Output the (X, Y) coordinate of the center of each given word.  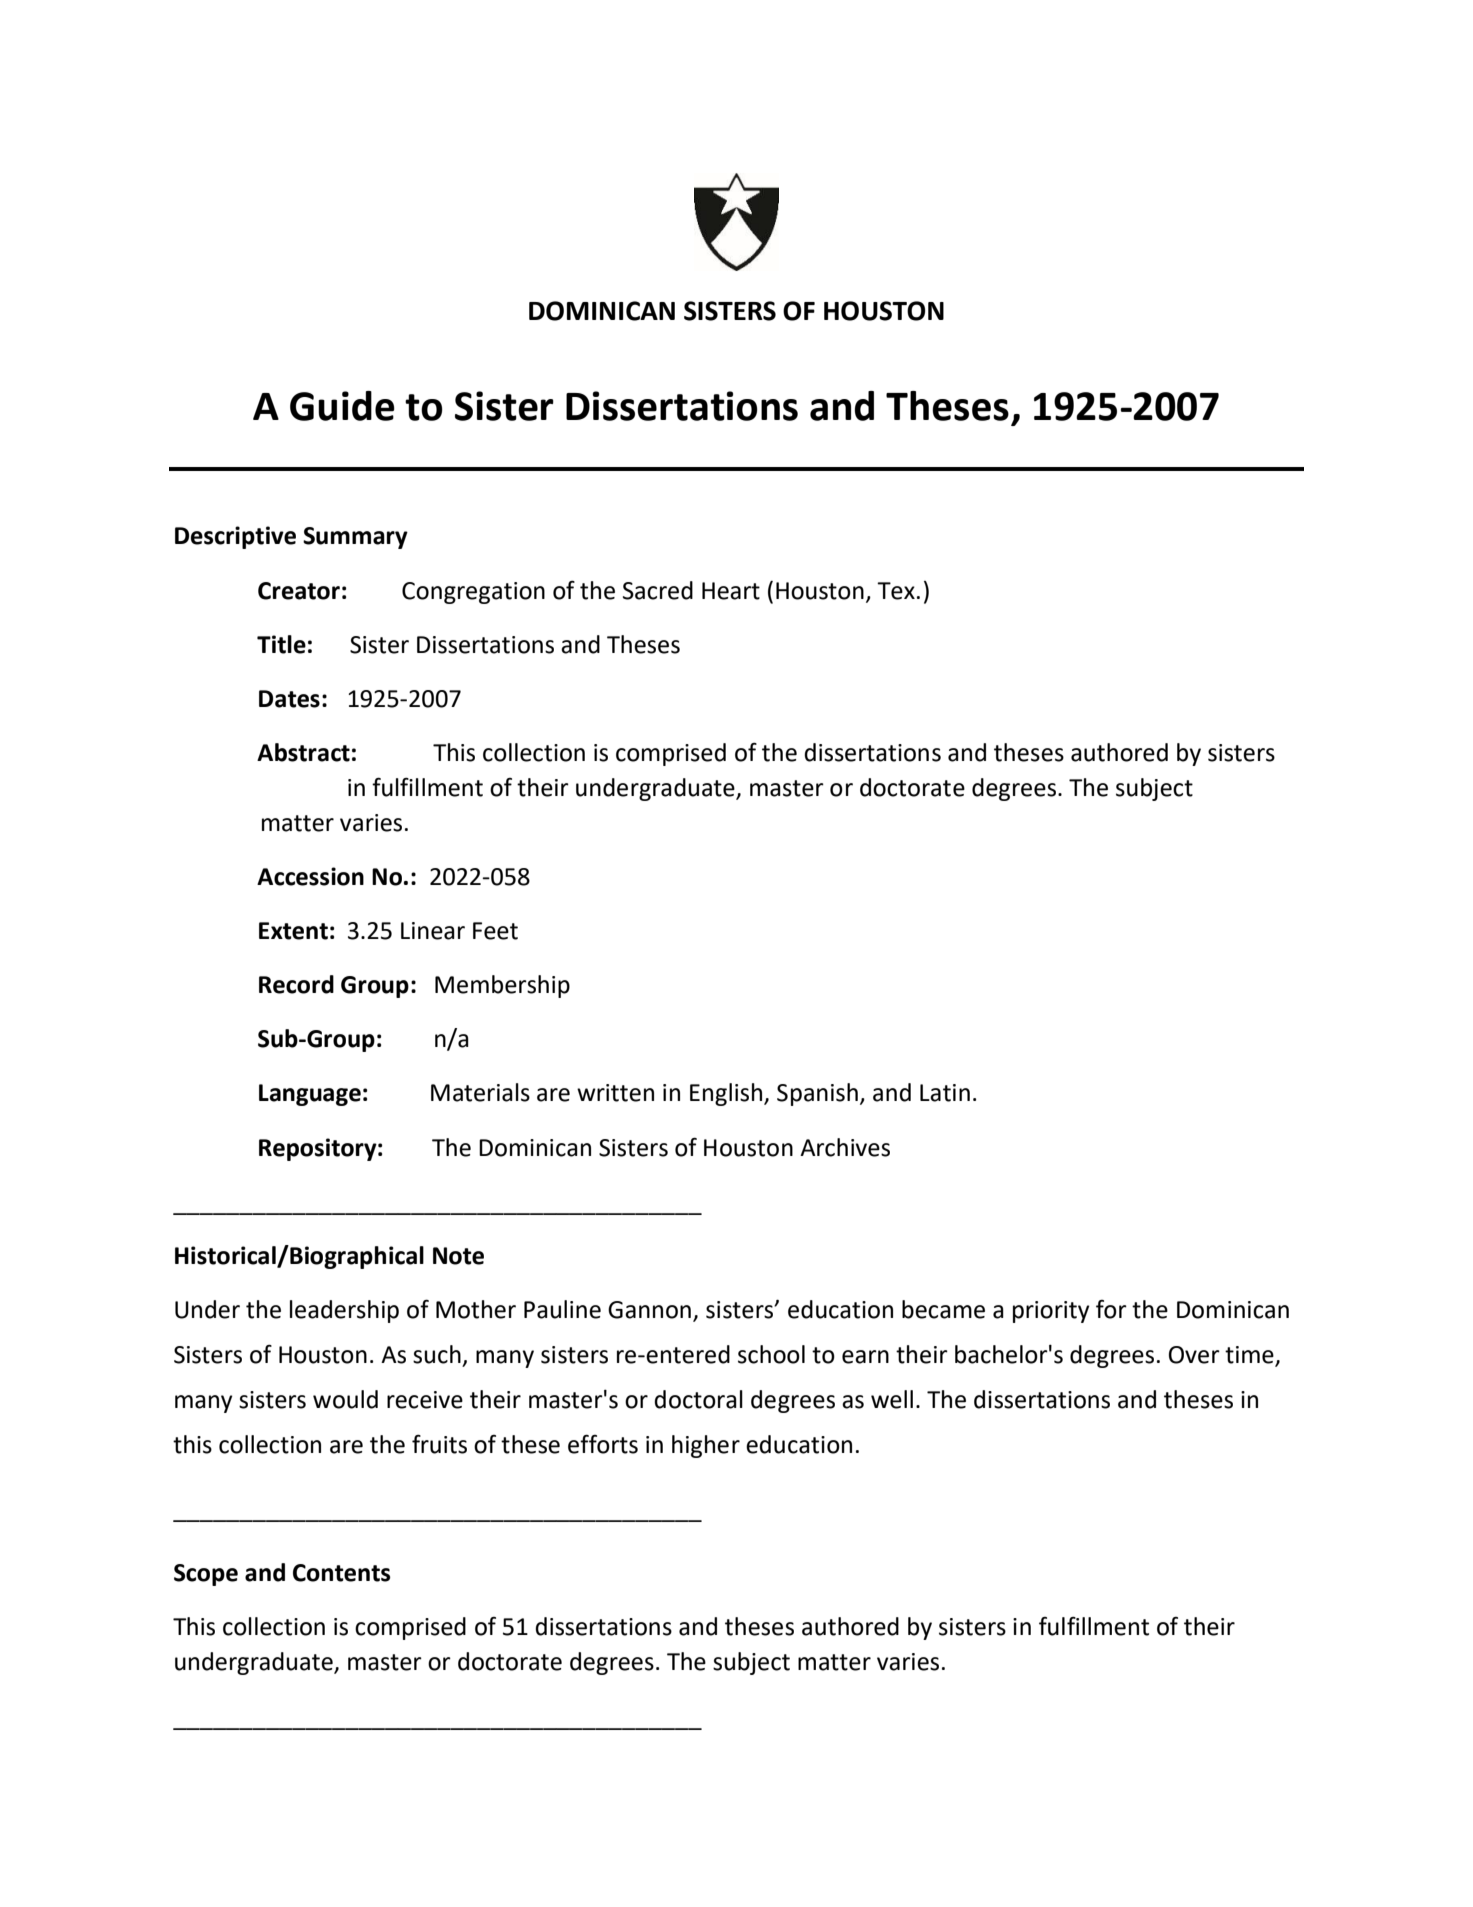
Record (296, 984)
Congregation (473, 593)
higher (706, 1446)
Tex (896, 591)
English (726, 1094)
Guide (342, 406)
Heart (731, 591)
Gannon (649, 1310)
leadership (344, 1311)
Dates (289, 699)
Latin (945, 1093)
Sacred (658, 590)
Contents (341, 1573)
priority (1051, 1312)
